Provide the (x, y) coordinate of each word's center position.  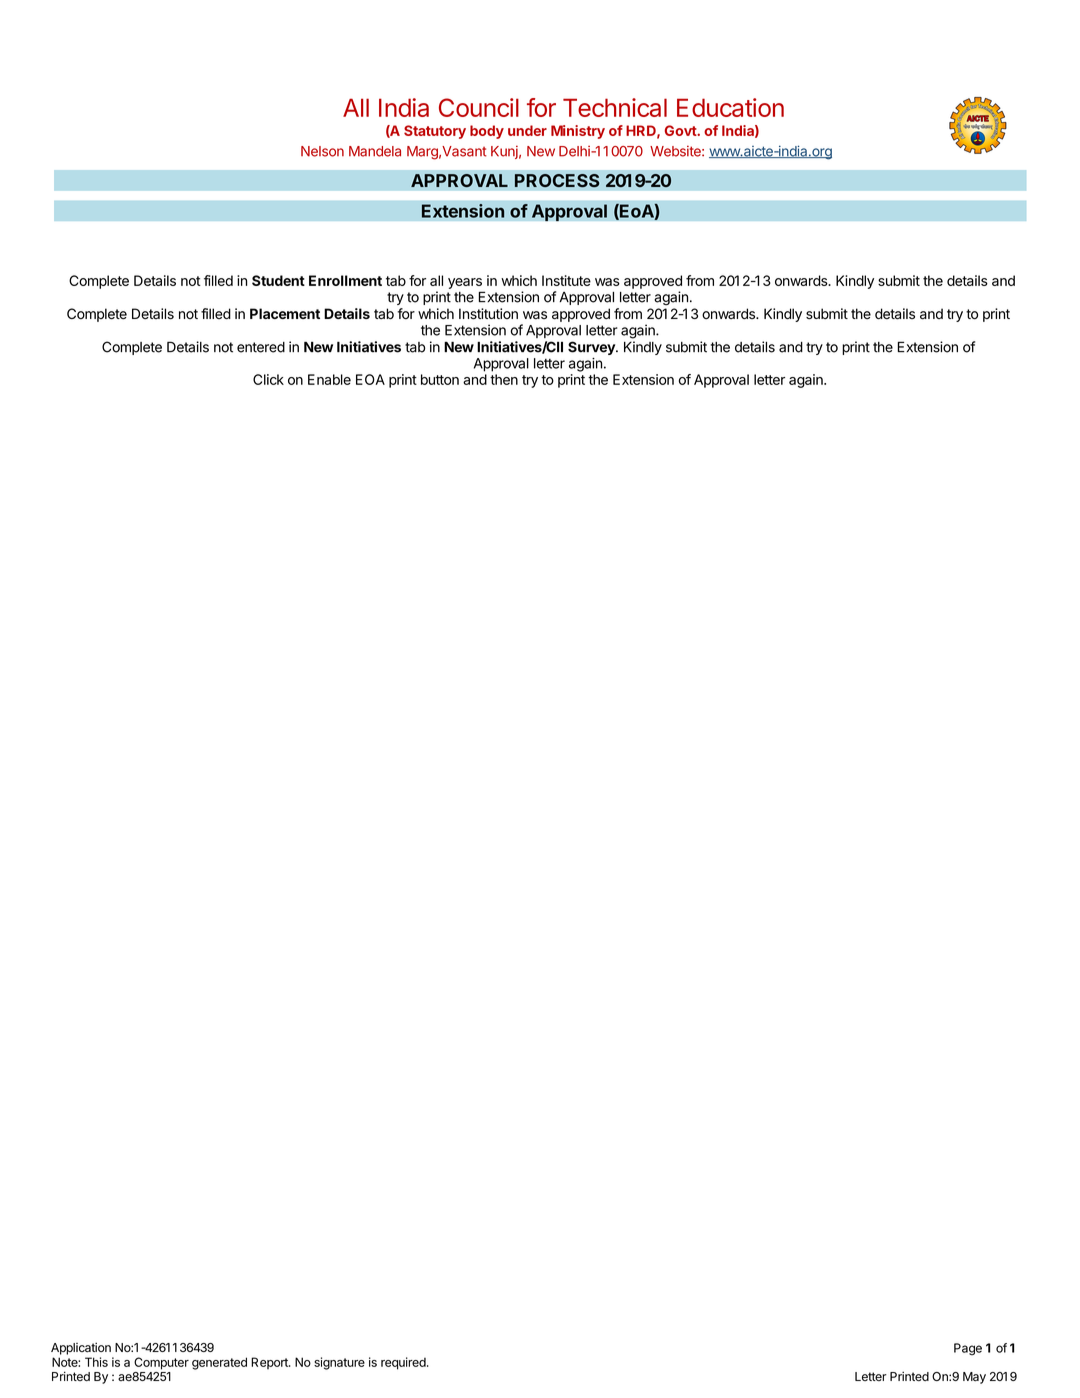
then (504, 379)
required (404, 1363)
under (527, 130)
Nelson (322, 151)
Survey (592, 348)
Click (268, 379)
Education (730, 107)
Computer (161, 1363)
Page (968, 1349)
